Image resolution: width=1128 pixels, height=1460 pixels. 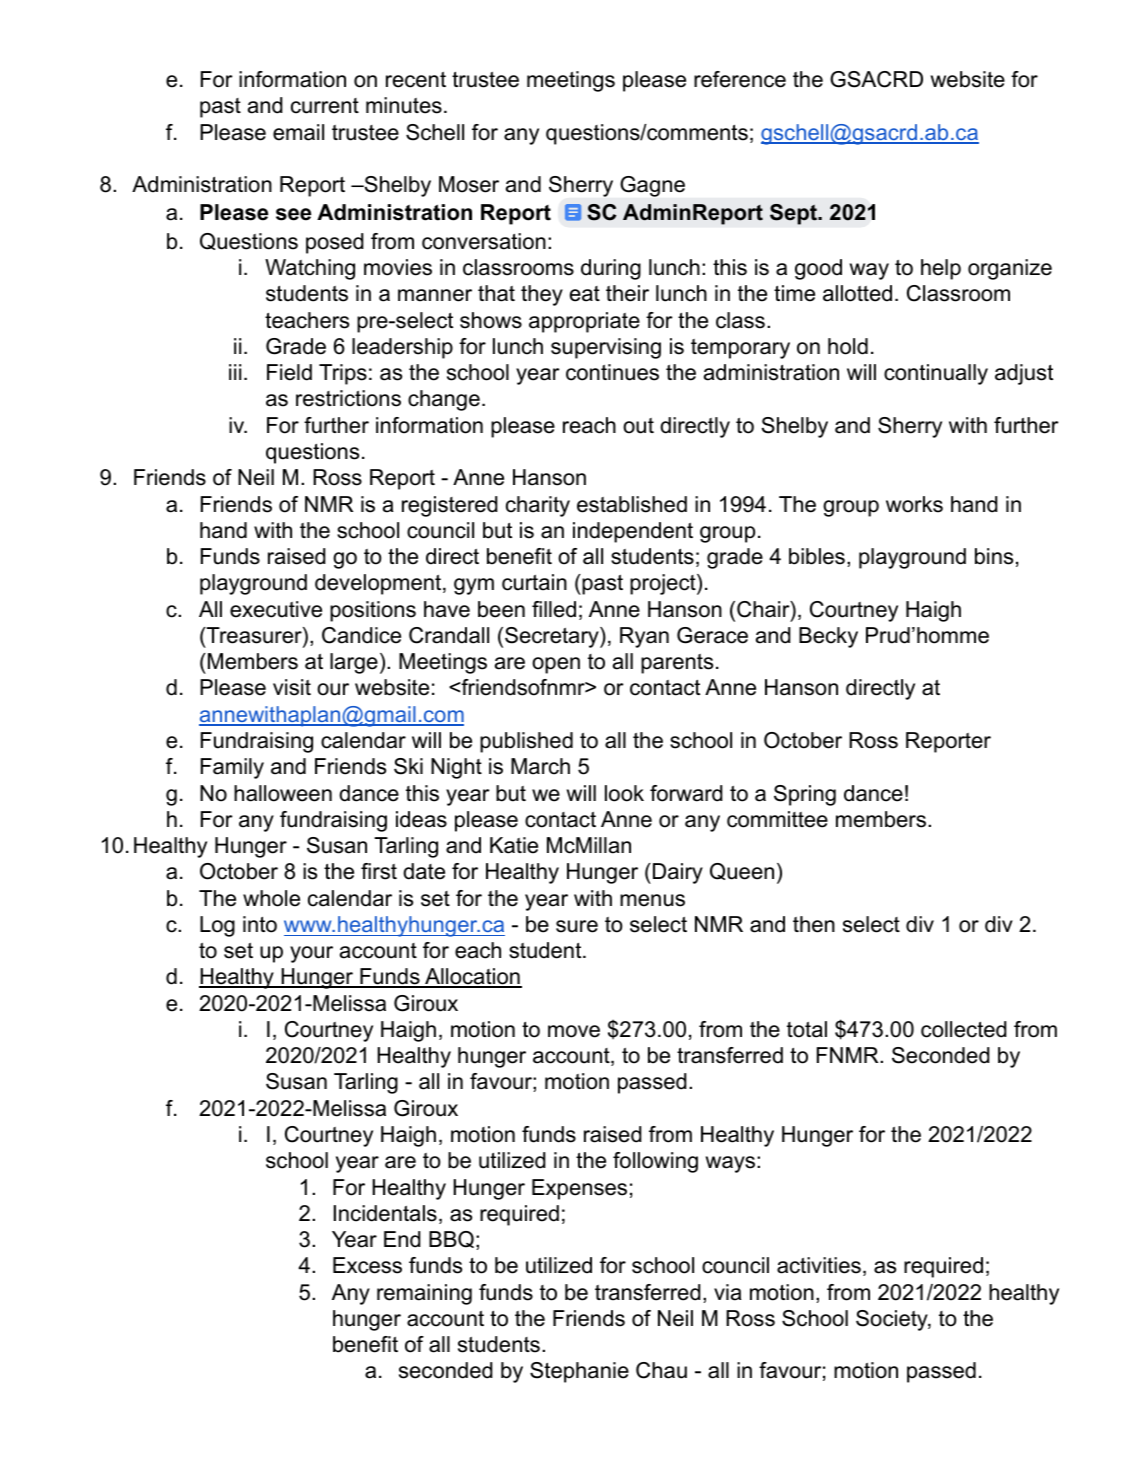 I want to click on move, so click(x=574, y=1031).
